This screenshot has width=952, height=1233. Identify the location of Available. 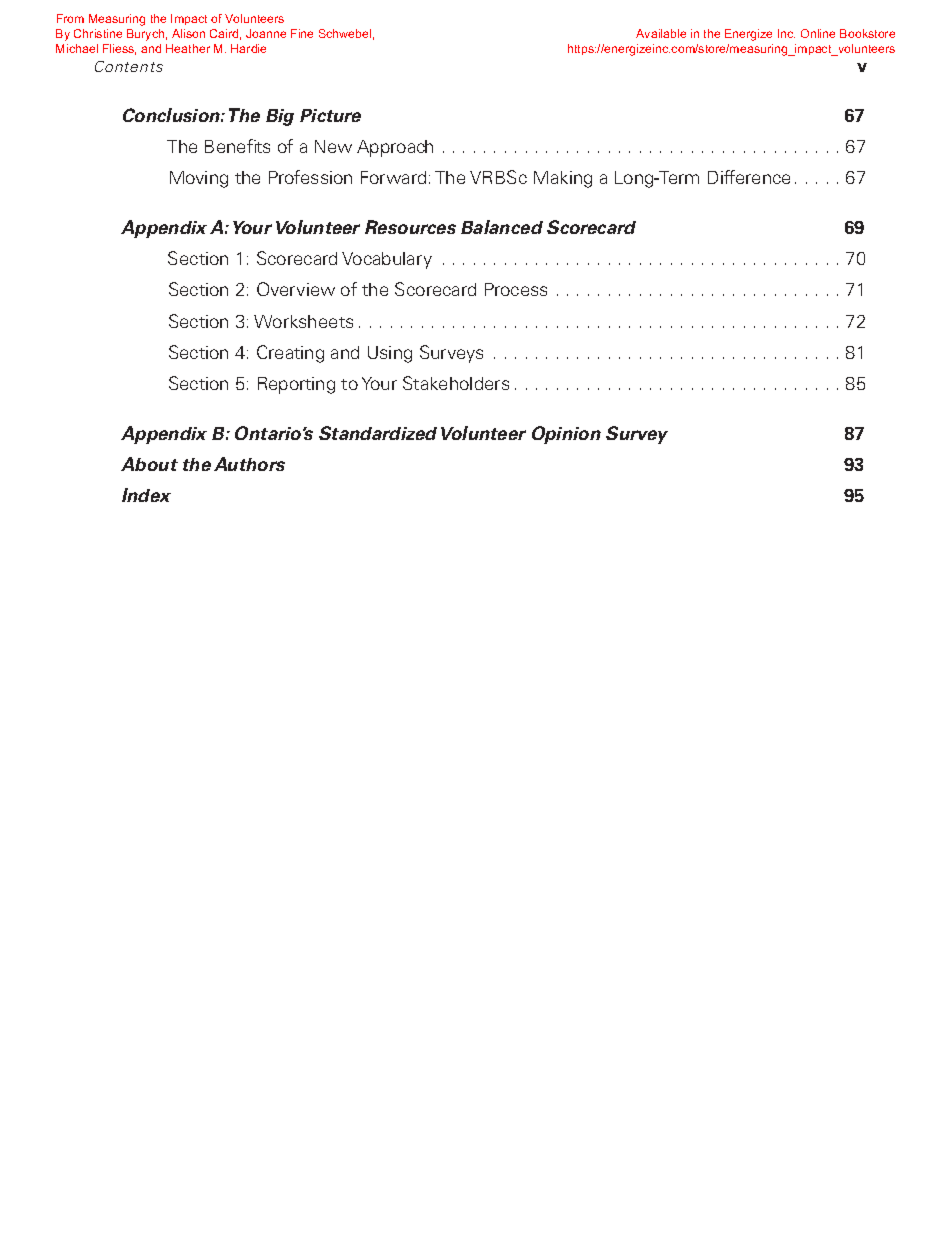
(661, 33).
